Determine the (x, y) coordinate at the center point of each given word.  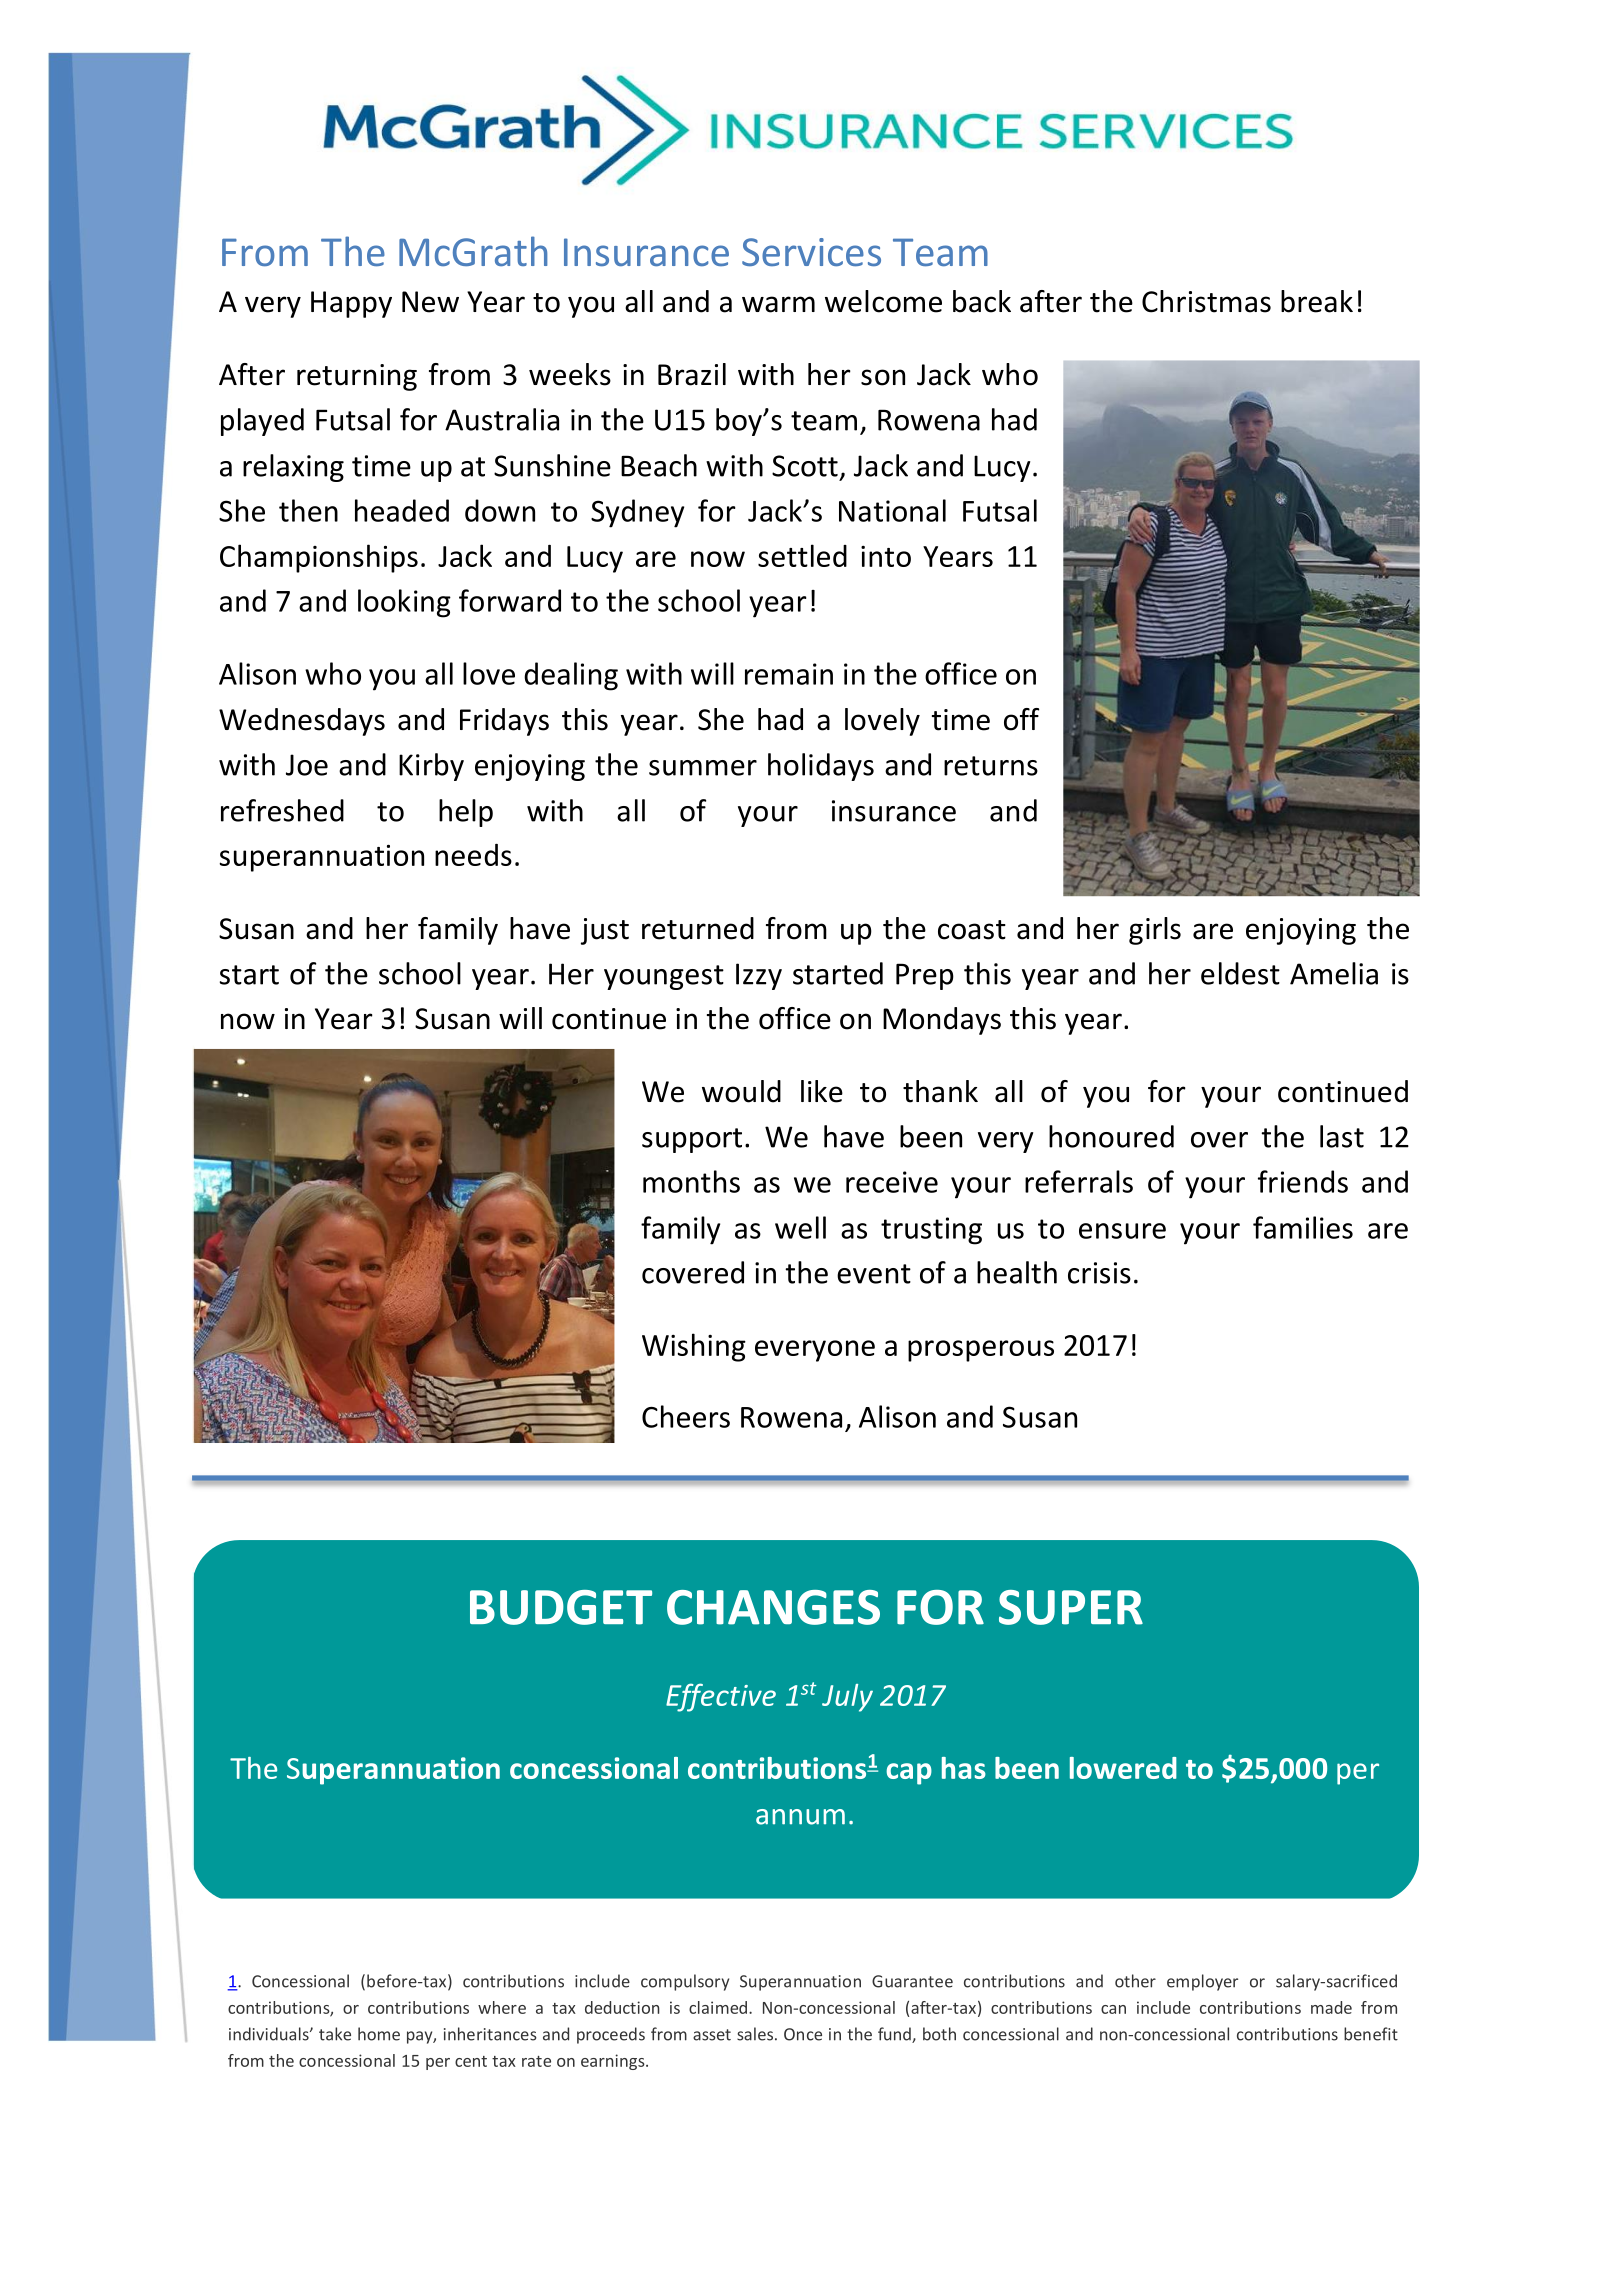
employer (1202, 1982)
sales (755, 2034)
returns (991, 766)
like (822, 1091)
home (379, 2034)
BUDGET (561, 1607)
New (430, 302)
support (692, 1140)
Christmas (1206, 301)
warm (778, 304)
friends (1303, 1181)
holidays (821, 767)
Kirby (431, 767)
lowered (1123, 1768)
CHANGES (773, 1607)
